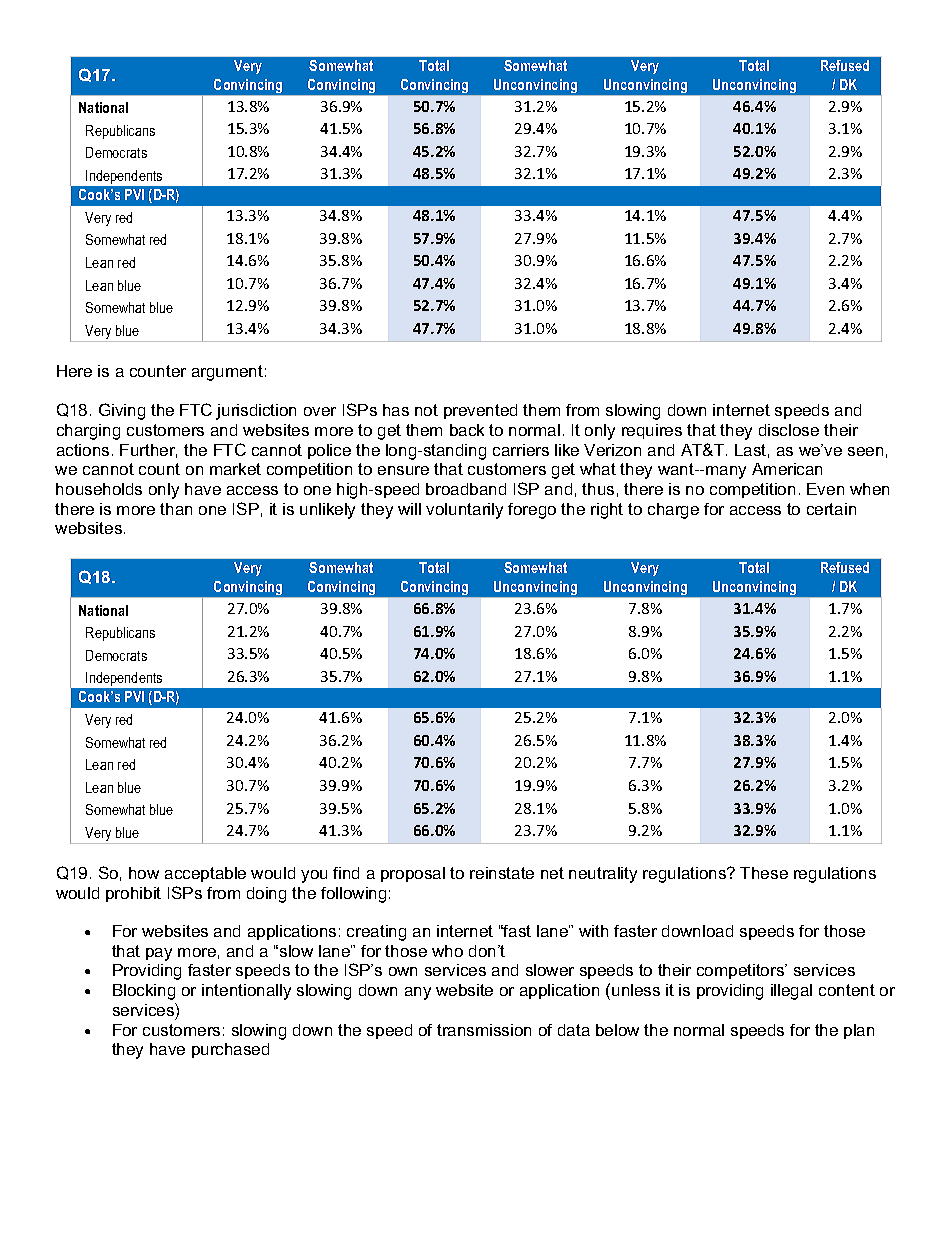  What do you see at coordinates (148, 451) in the screenshot?
I see `Further` at bounding box center [148, 451].
